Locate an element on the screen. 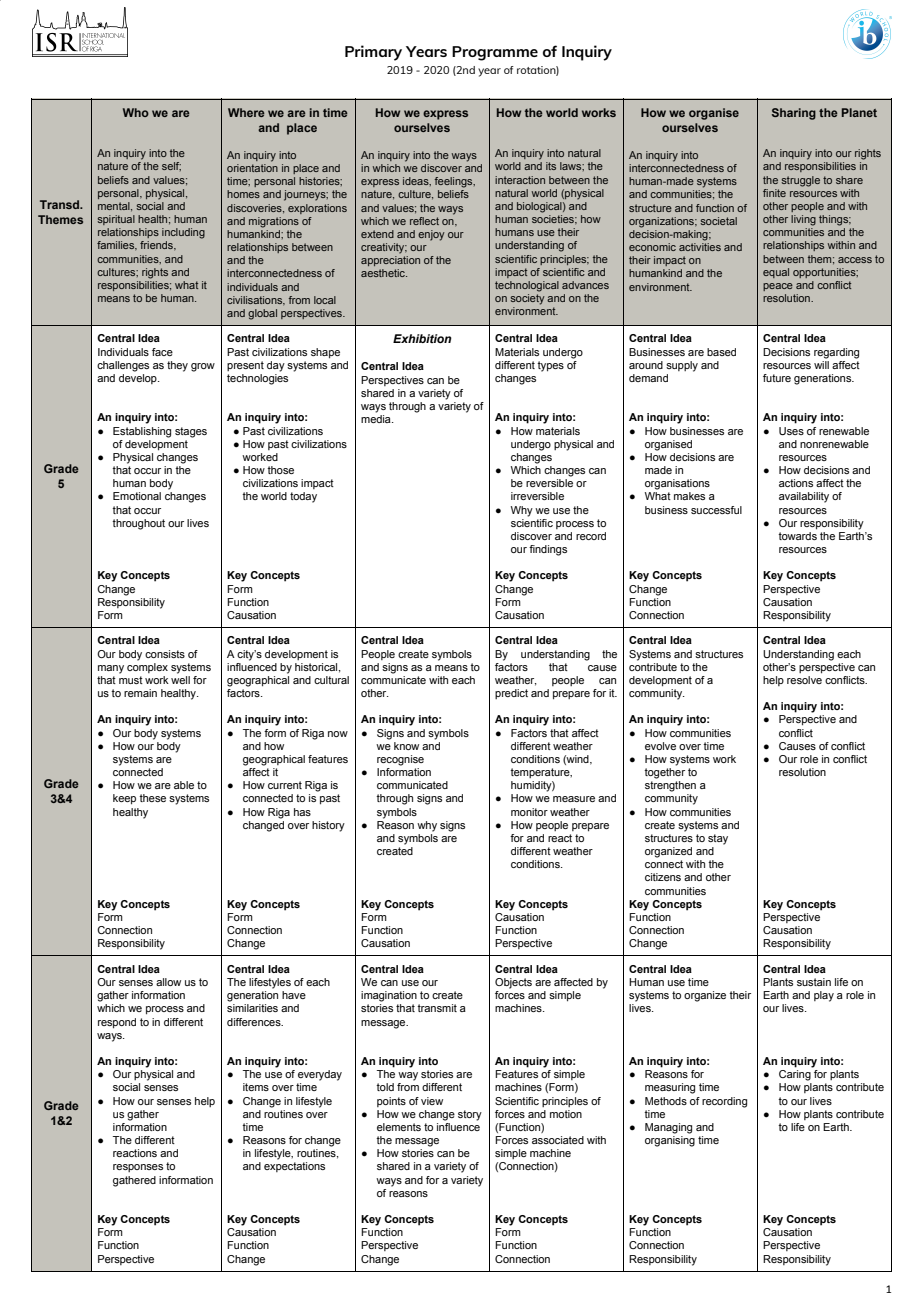 The width and height of the screenshot is (924, 1307). Where is located at coordinates (246, 112).
